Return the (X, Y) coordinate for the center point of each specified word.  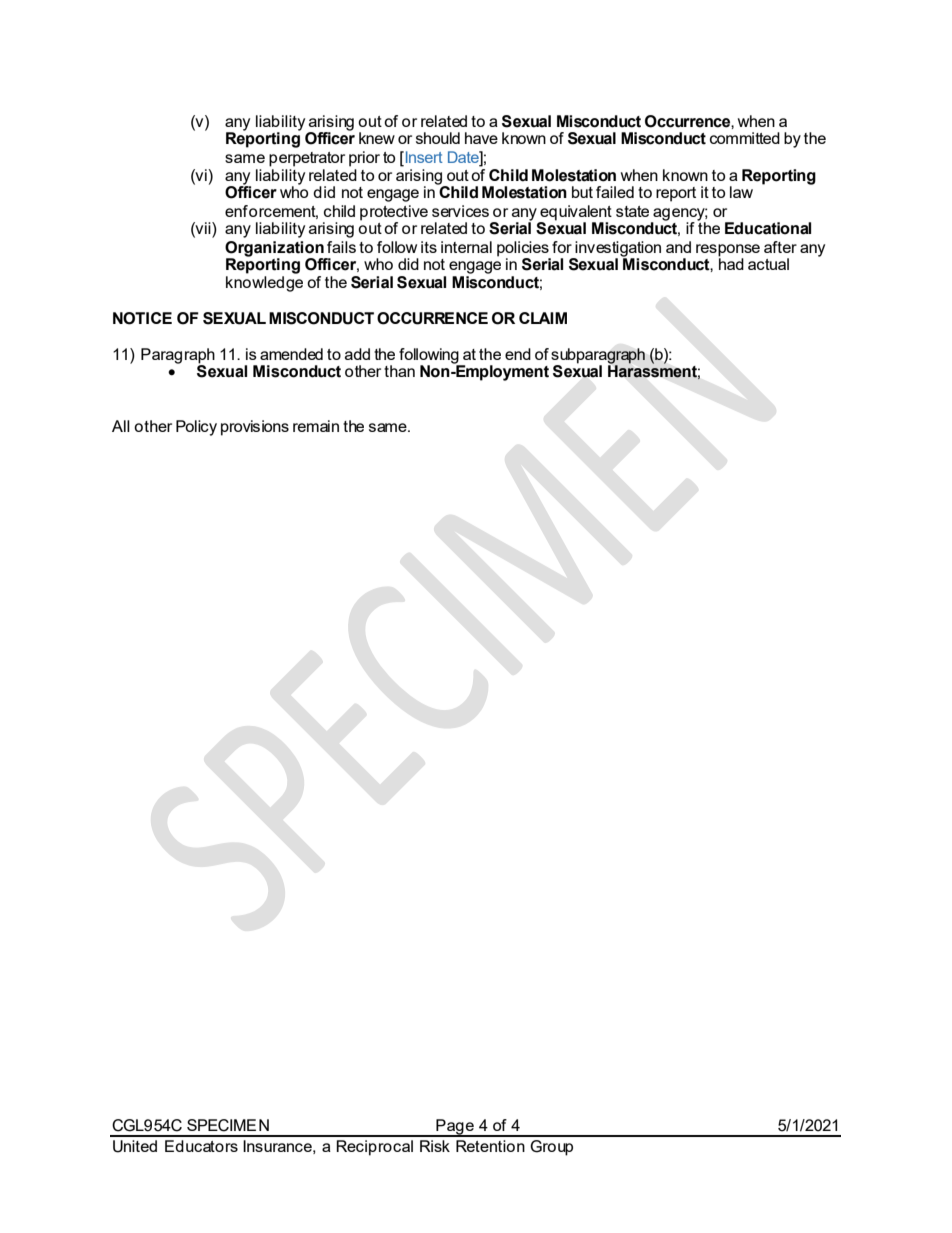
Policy (196, 428)
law (741, 192)
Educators (201, 1146)
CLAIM (543, 318)
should (438, 138)
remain (316, 426)
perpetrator (307, 159)
